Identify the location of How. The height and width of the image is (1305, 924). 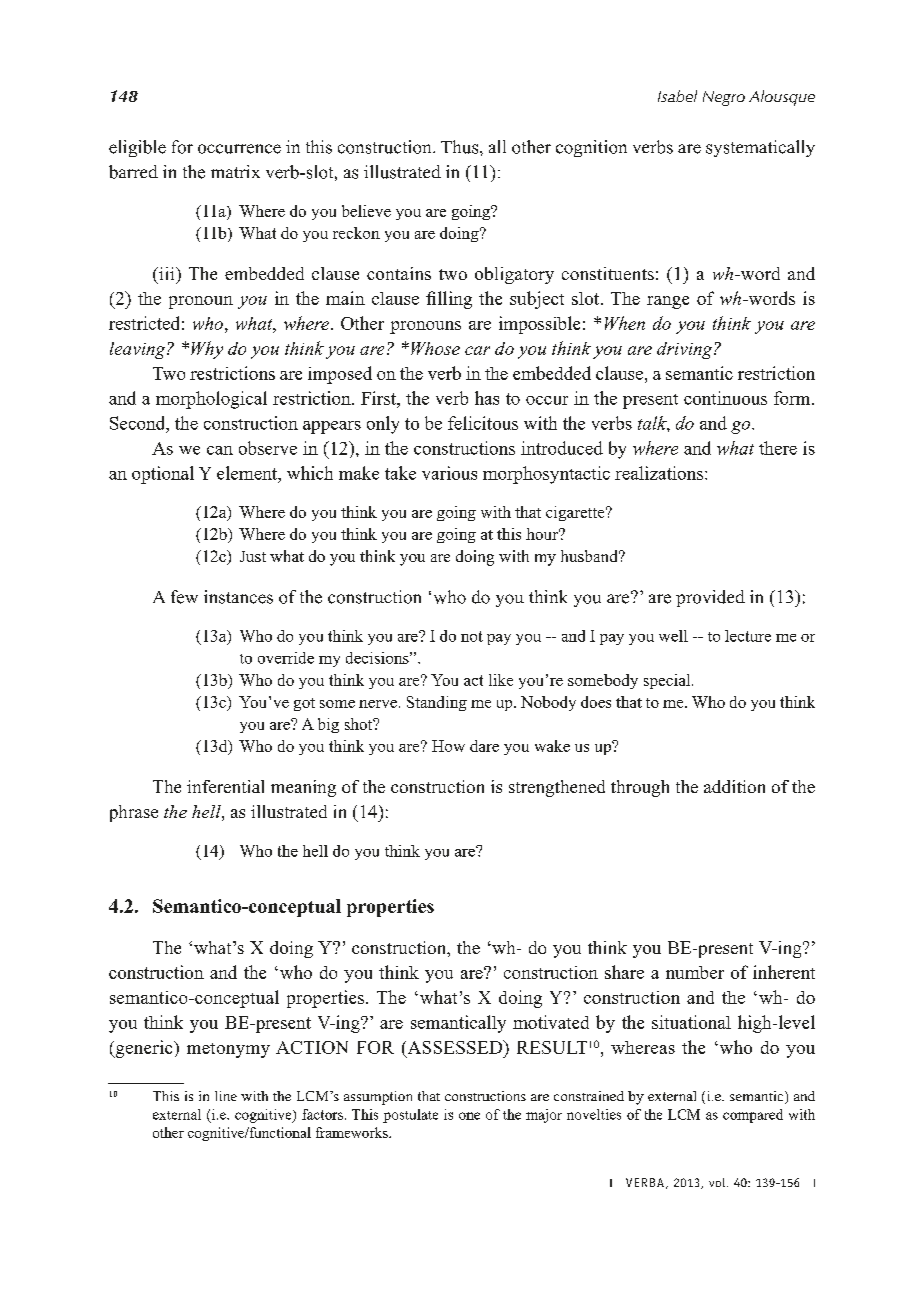
(448, 746).
